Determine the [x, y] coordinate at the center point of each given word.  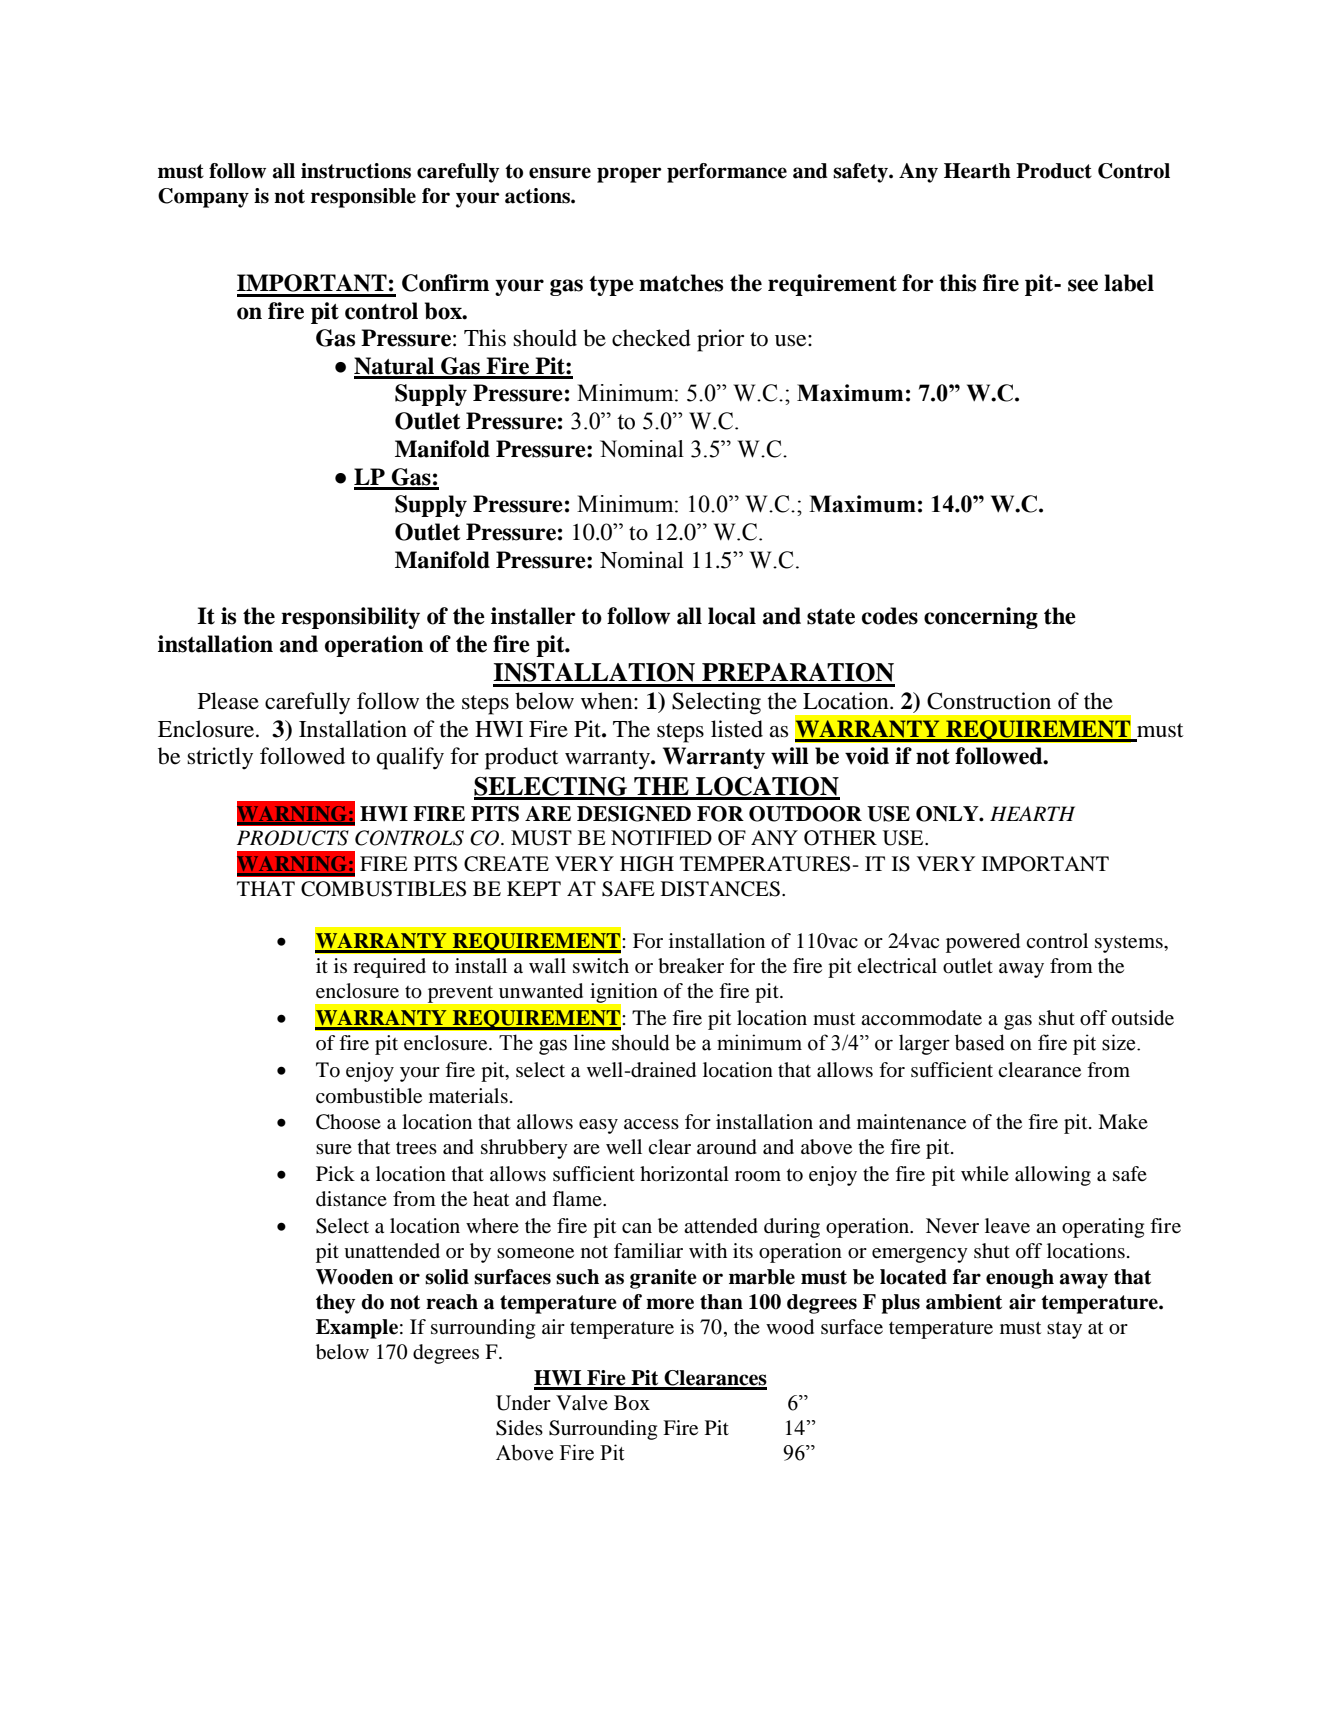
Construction [989, 701]
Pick [335, 1173]
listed [737, 729]
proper [629, 175]
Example [357, 1329]
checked [651, 338]
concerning [981, 618]
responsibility [350, 618]
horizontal [684, 1174]
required [389, 968]
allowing [1053, 1176]
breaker [691, 966]
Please [228, 701]
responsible [363, 198]
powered [983, 943]
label [1129, 283]
